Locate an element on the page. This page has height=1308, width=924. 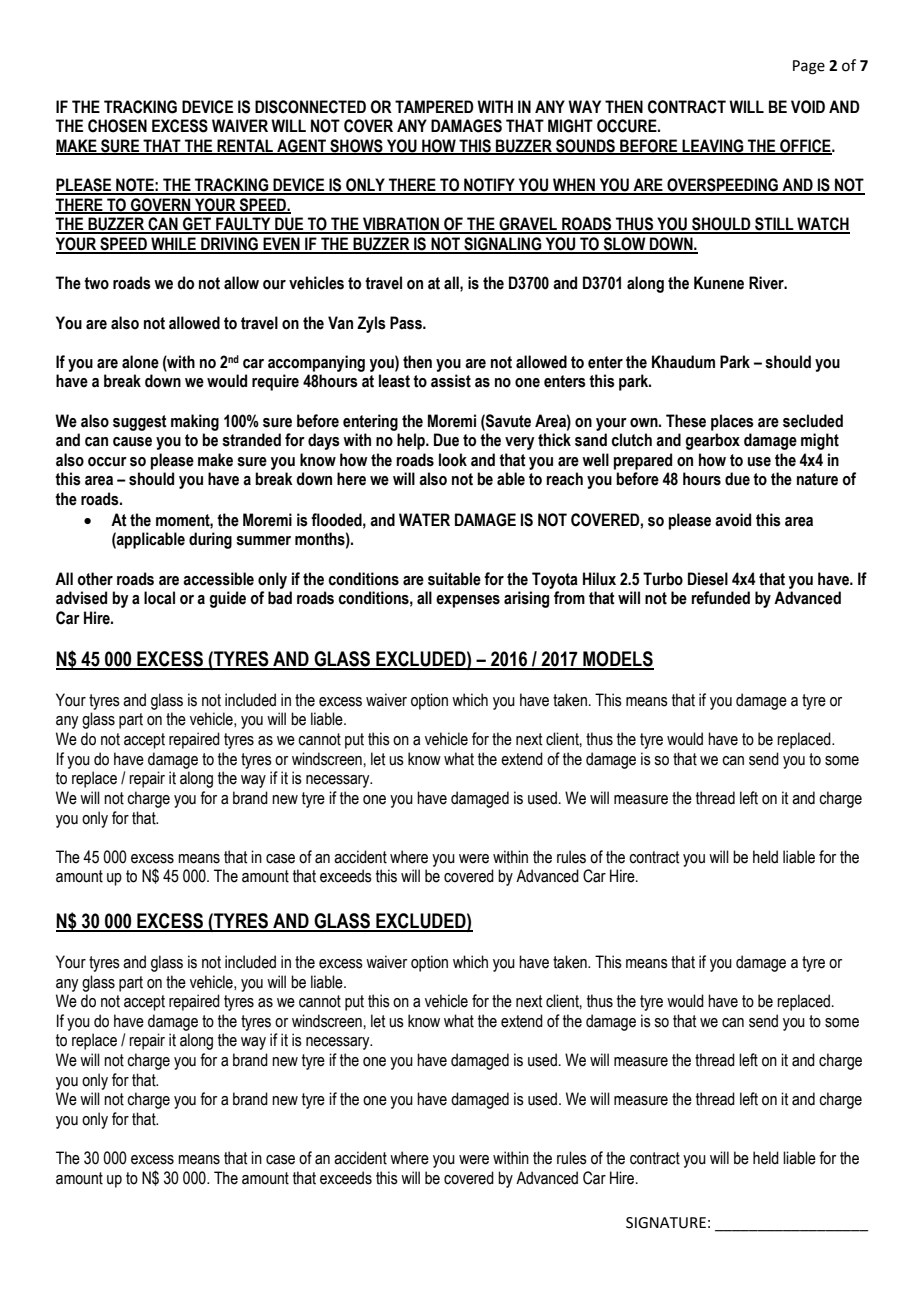
two is located at coordinates (96, 283).
